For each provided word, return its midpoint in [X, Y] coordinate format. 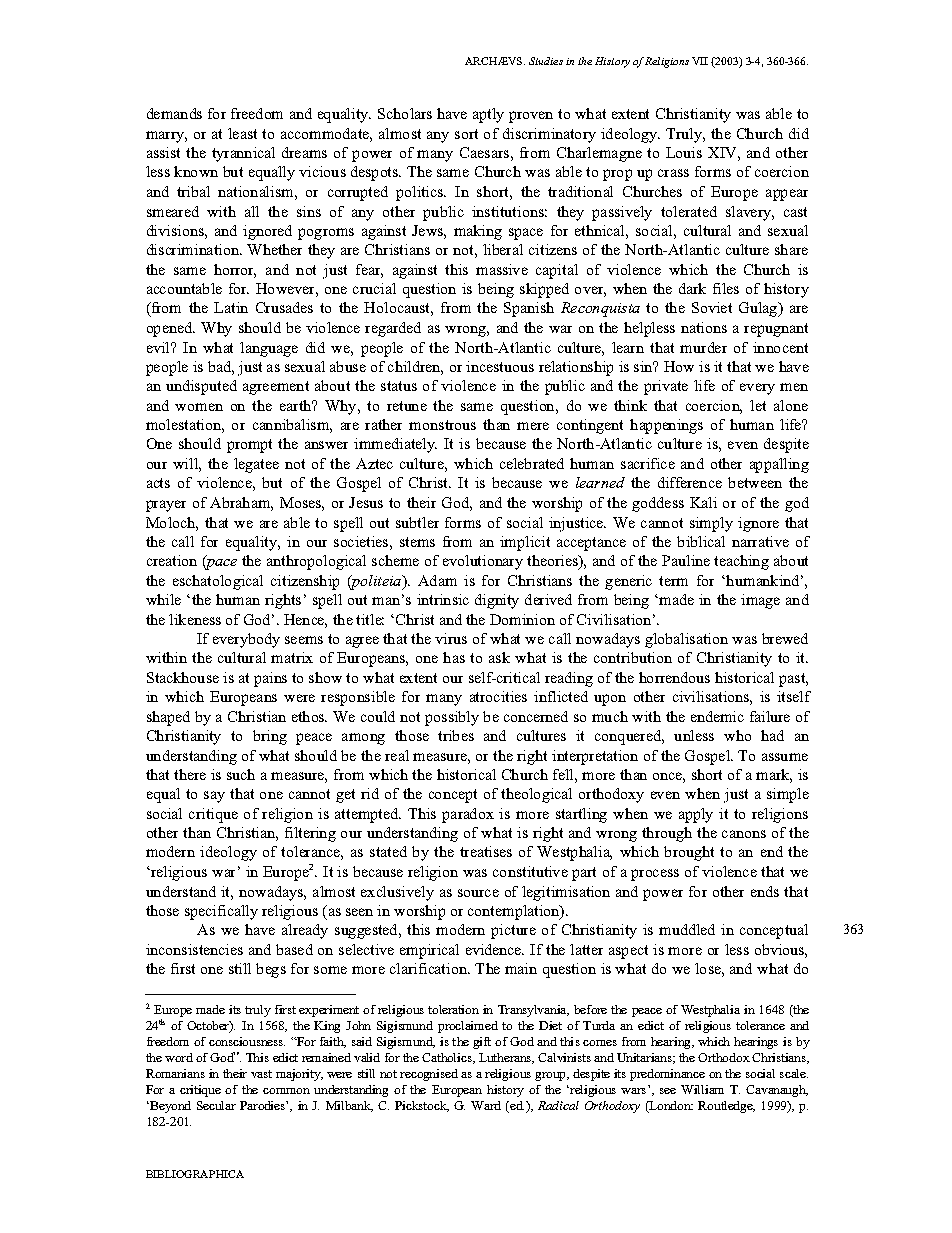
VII [700, 61]
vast [261, 1074]
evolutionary [483, 562]
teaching [741, 562]
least [242, 133]
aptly [488, 115]
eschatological [218, 582]
